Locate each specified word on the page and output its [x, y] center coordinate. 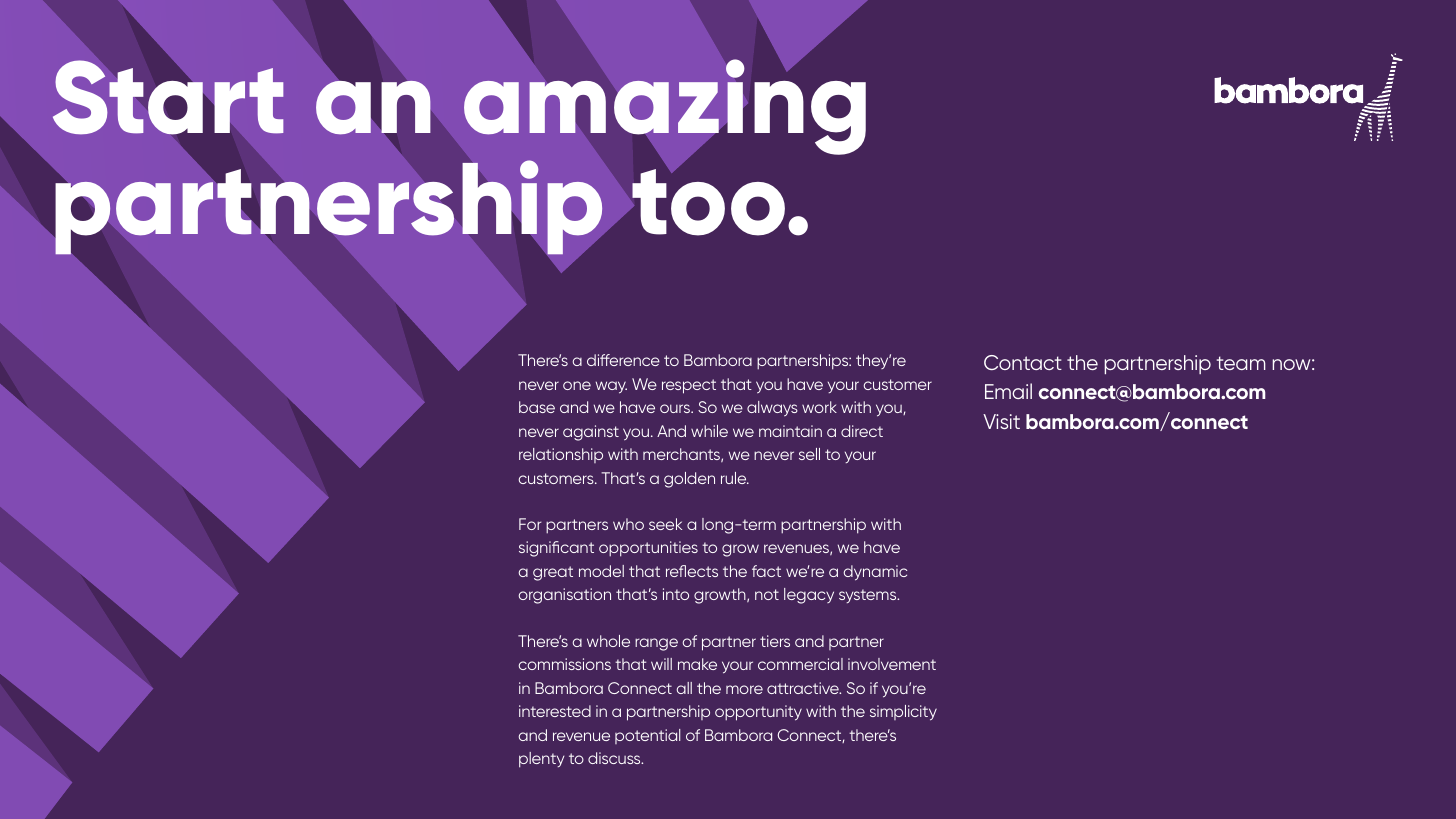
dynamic [875, 573]
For [530, 524]
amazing [665, 107]
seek [665, 524]
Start [168, 98]
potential [648, 736]
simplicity [903, 713]
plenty [542, 760]
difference [623, 360]
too [707, 201]
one [577, 385]
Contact [1023, 362]
